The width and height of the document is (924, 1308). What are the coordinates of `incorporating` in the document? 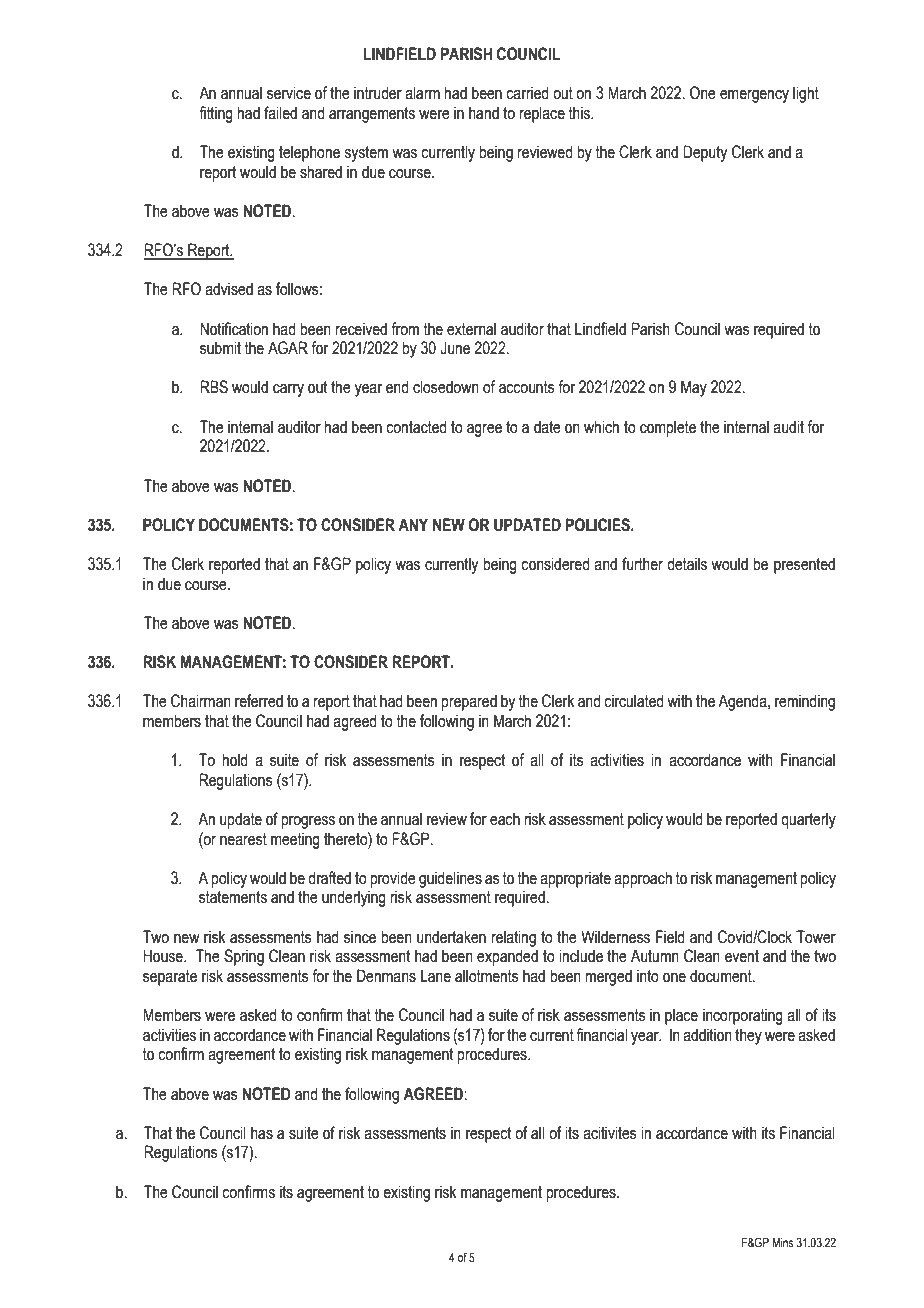 It's located at (743, 1016).
